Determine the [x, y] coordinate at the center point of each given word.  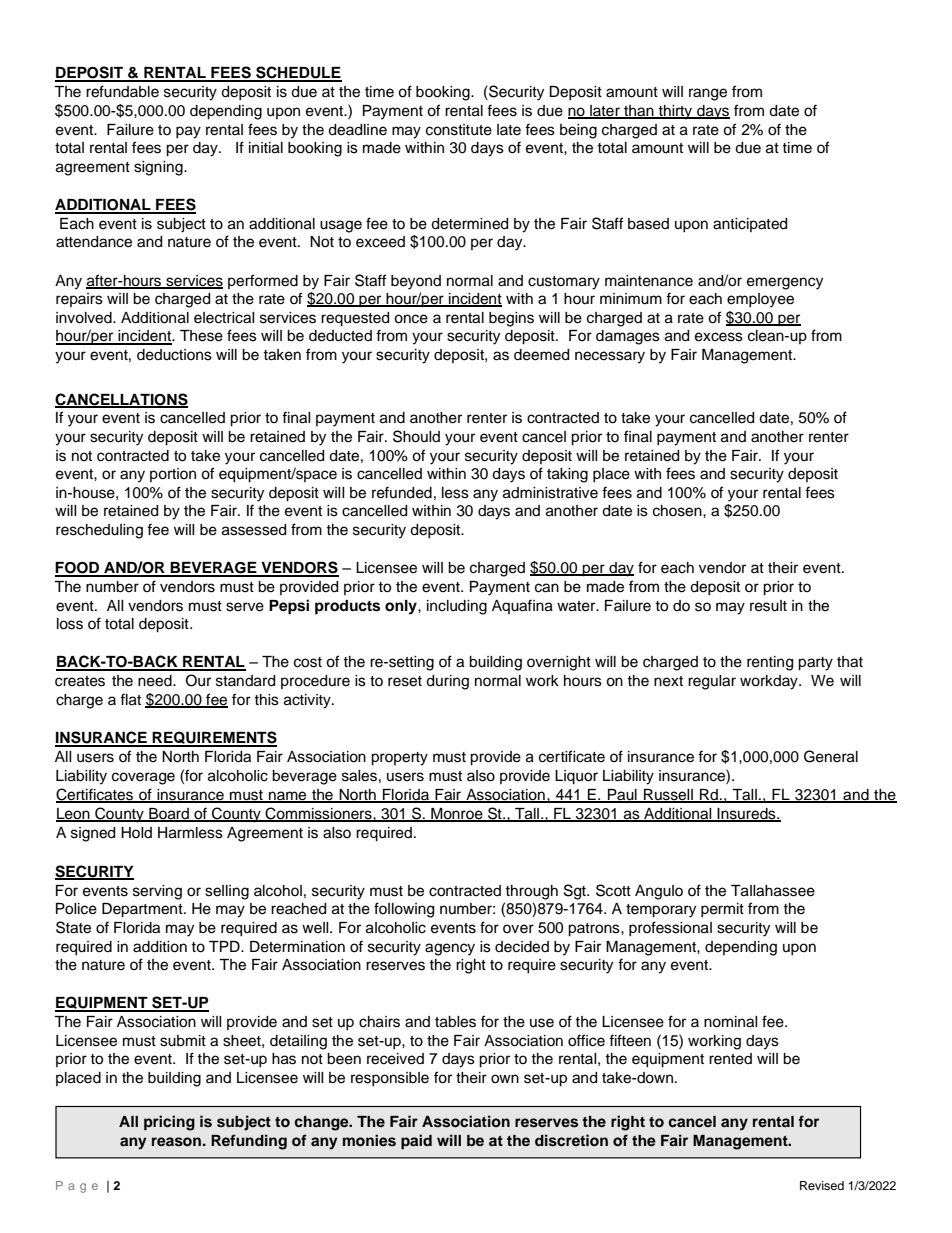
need [156, 681]
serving [157, 892]
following [404, 910]
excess [719, 337]
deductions [174, 355]
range [708, 94]
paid [416, 1142]
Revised [822, 1185]
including [457, 607]
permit [722, 910]
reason [176, 1142]
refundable [122, 91]
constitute [459, 130]
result [768, 606]
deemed [541, 355]
